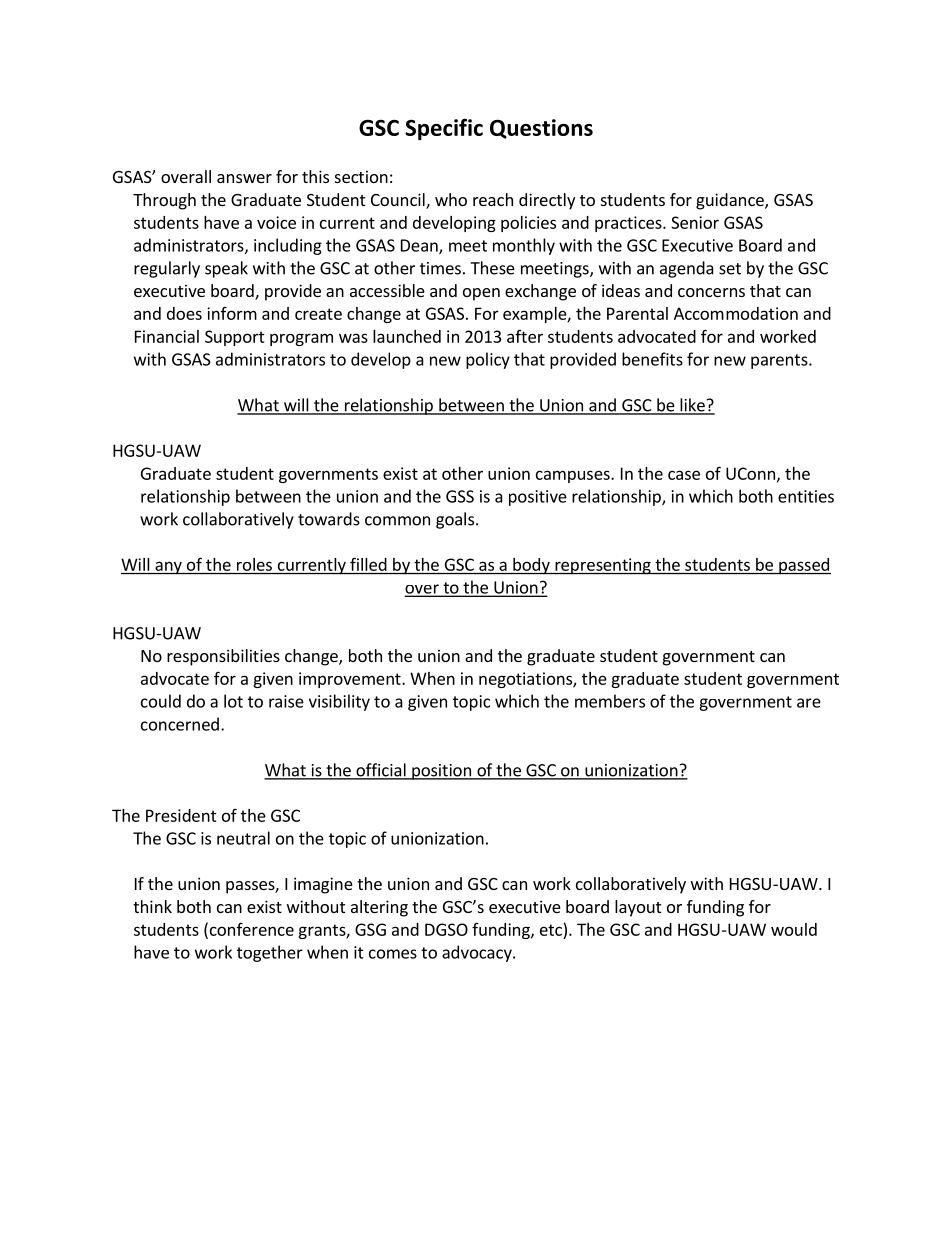 This document has height=1233, width=952. Describe the element at coordinates (478, 953) in the document. I see `advocacy` at that location.
